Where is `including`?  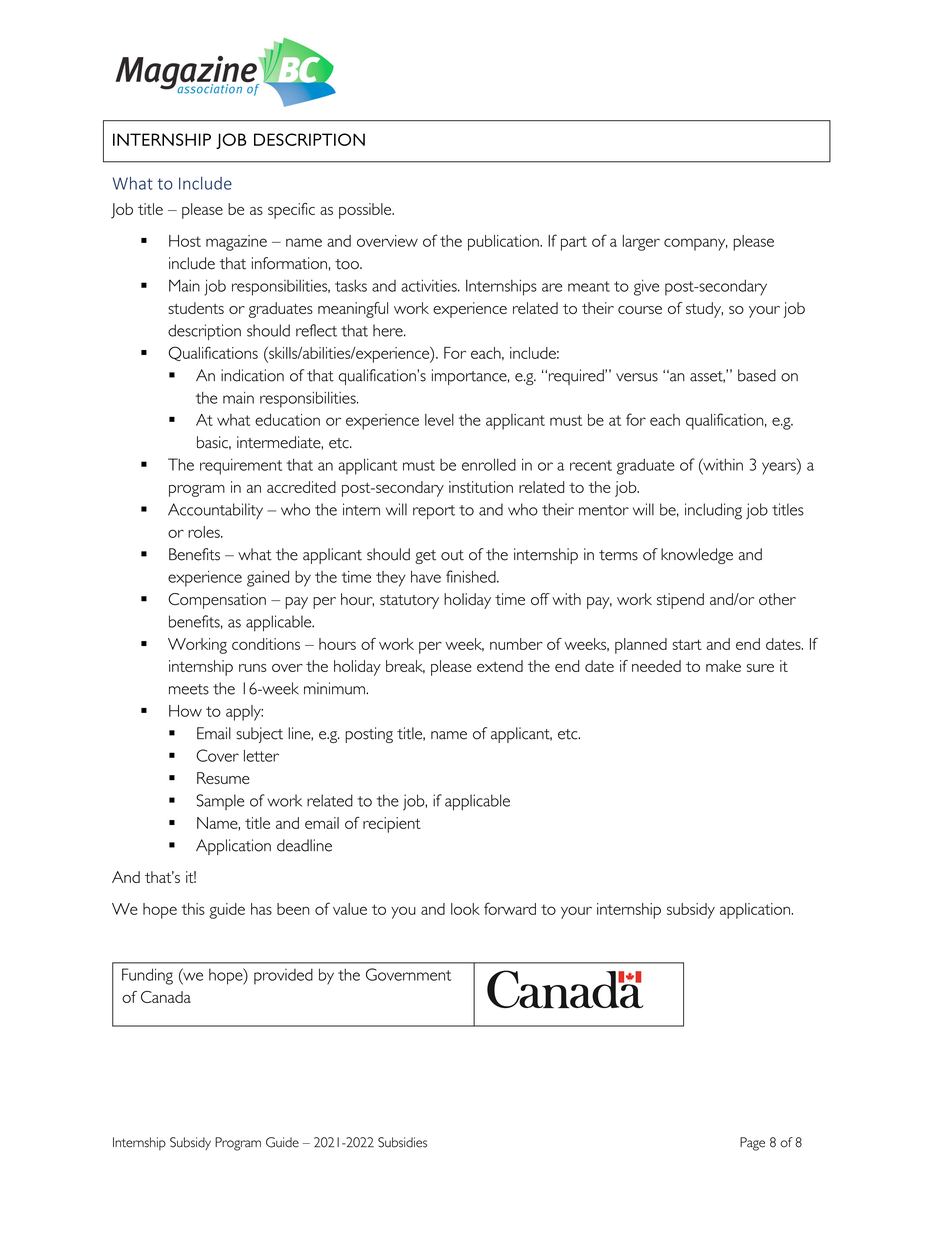
including is located at coordinates (713, 511).
